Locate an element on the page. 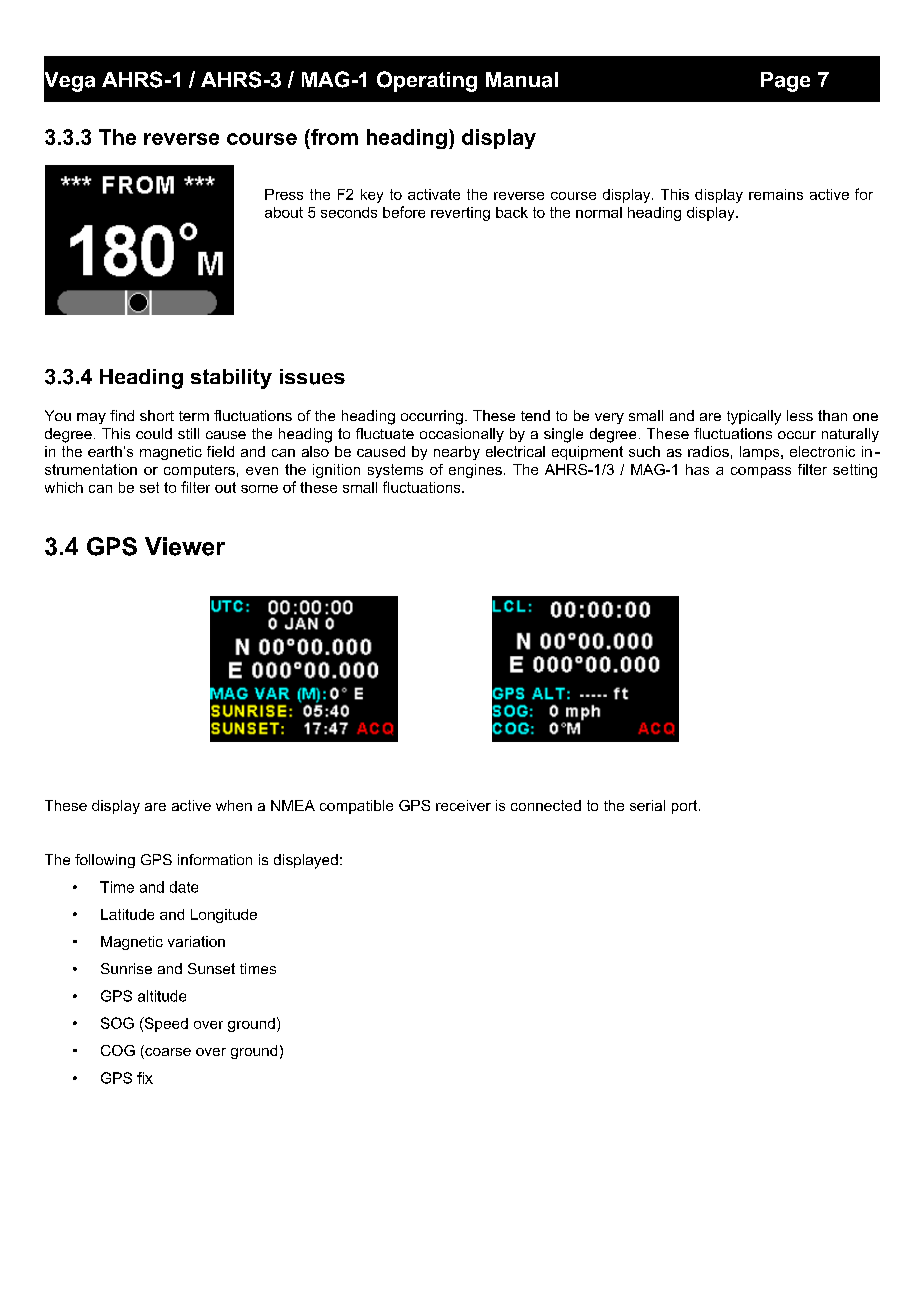  Operating is located at coordinates (427, 81).
